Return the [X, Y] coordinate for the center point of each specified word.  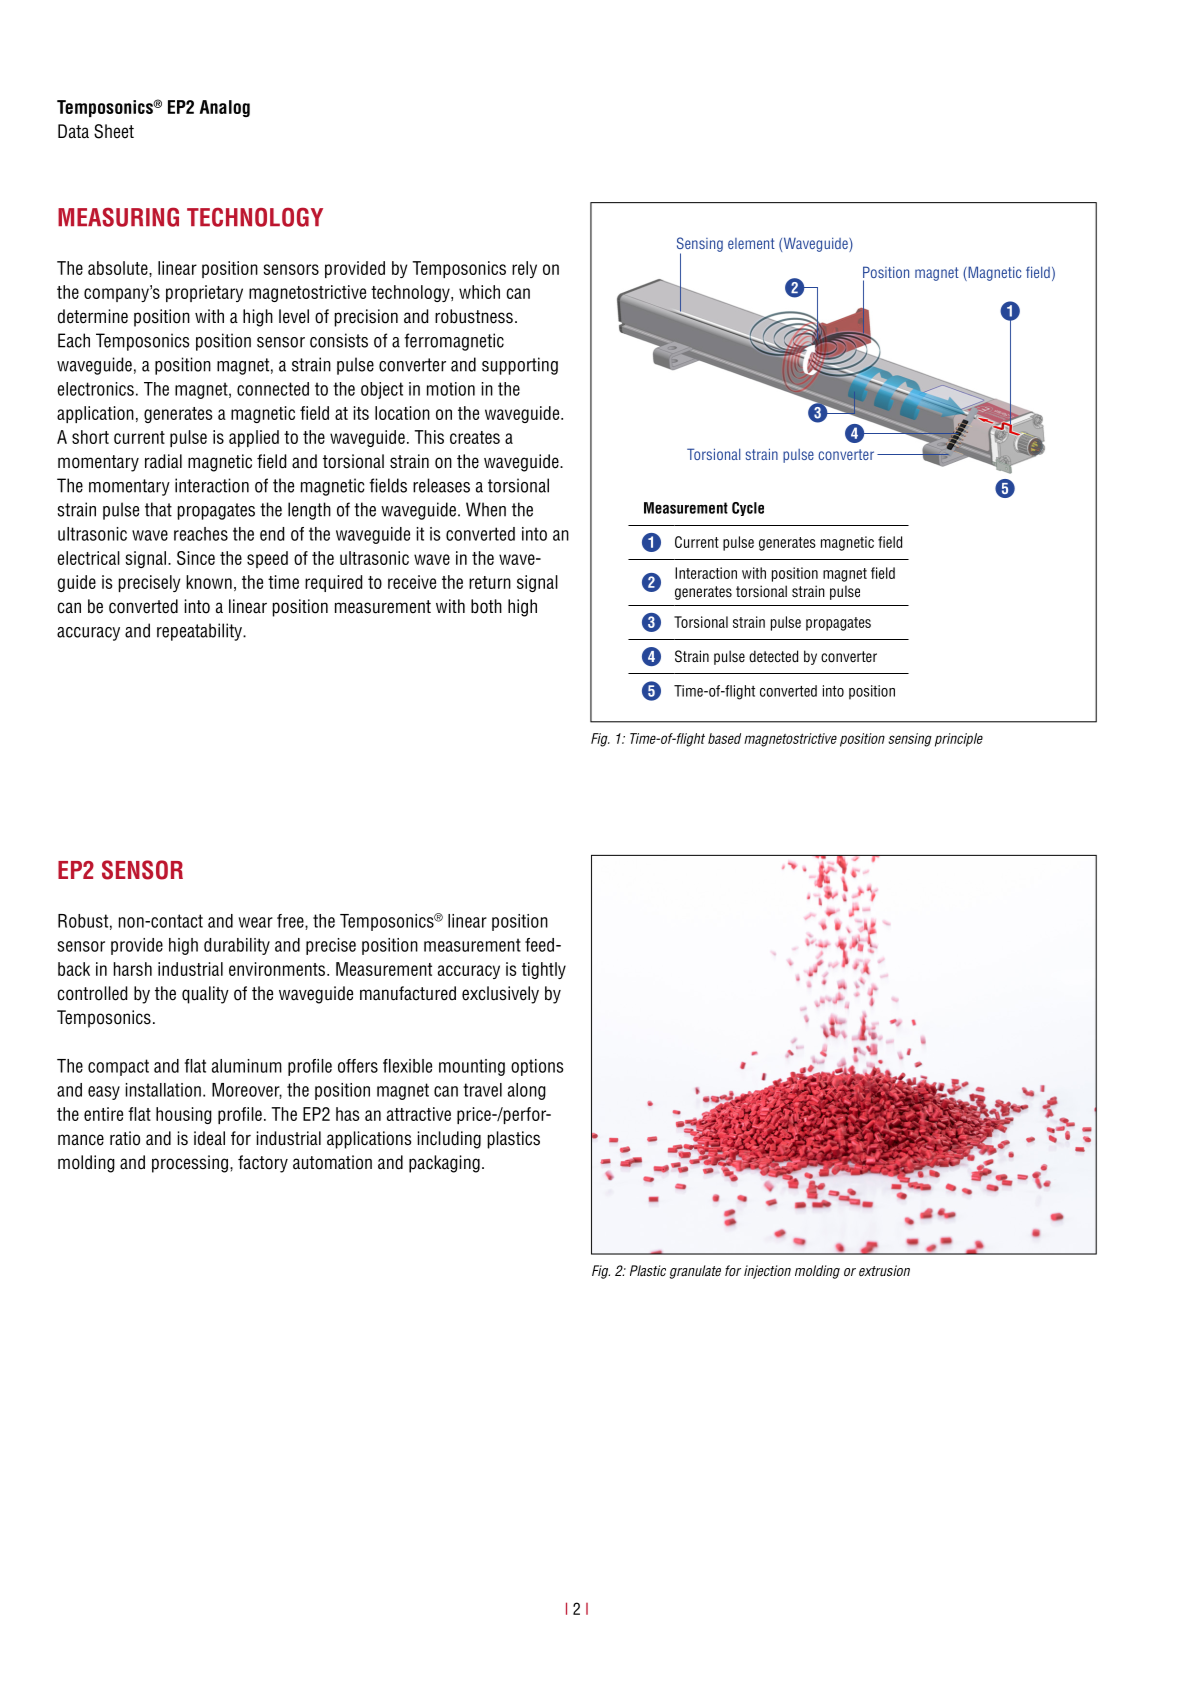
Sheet [114, 131]
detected [773, 656]
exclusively [500, 995]
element [751, 243]
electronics [95, 389]
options [537, 1067]
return [490, 582]
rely [524, 269]
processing [190, 1164]
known [209, 582]
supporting [520, 366]
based [724, 738]
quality [205, 995]
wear [255, 922]
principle [959, 740]
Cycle [748, 509]
